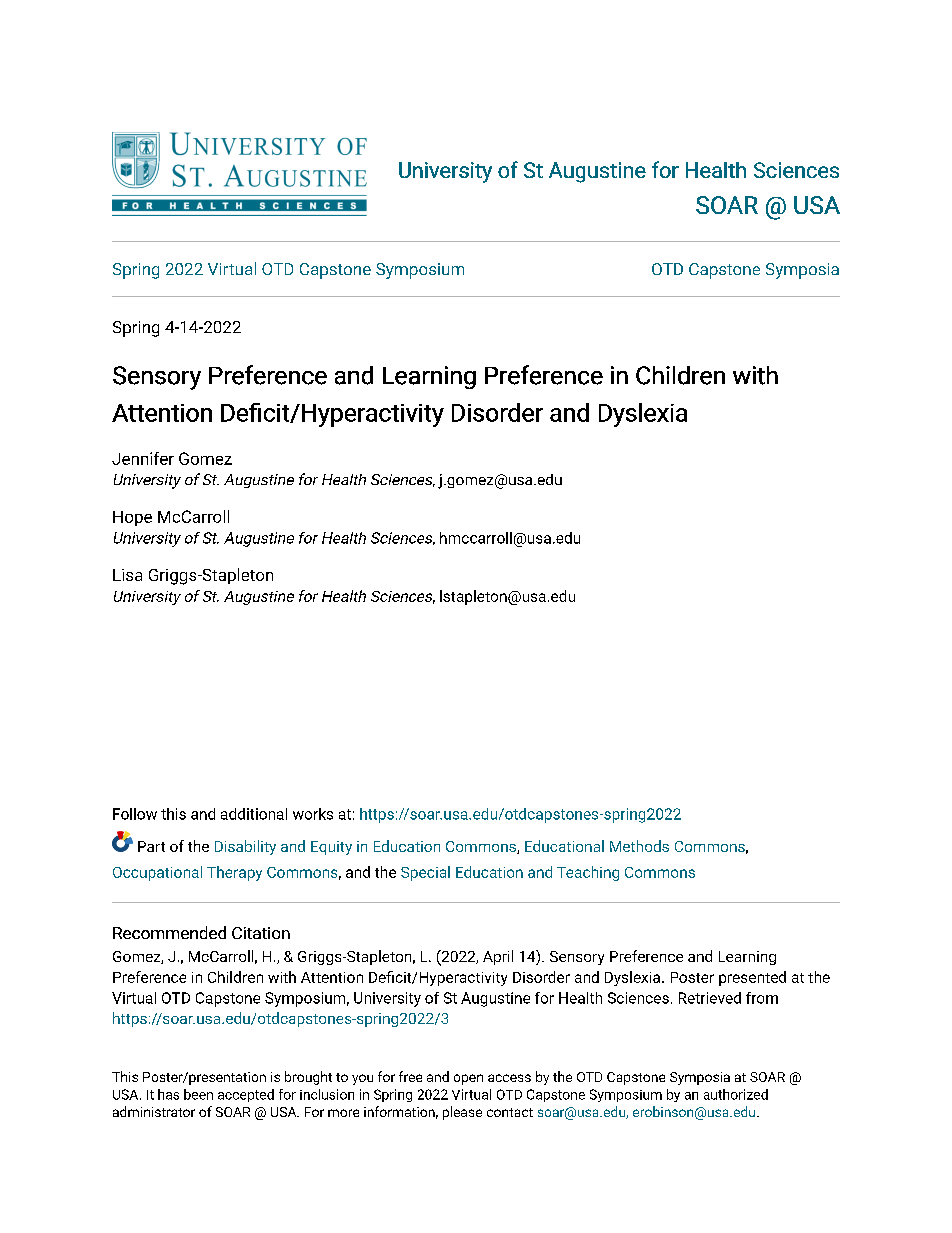 This image has height=1233, width=952. Describe the element at coordinates (254, 814) in the image. I see `additional` at that location.
